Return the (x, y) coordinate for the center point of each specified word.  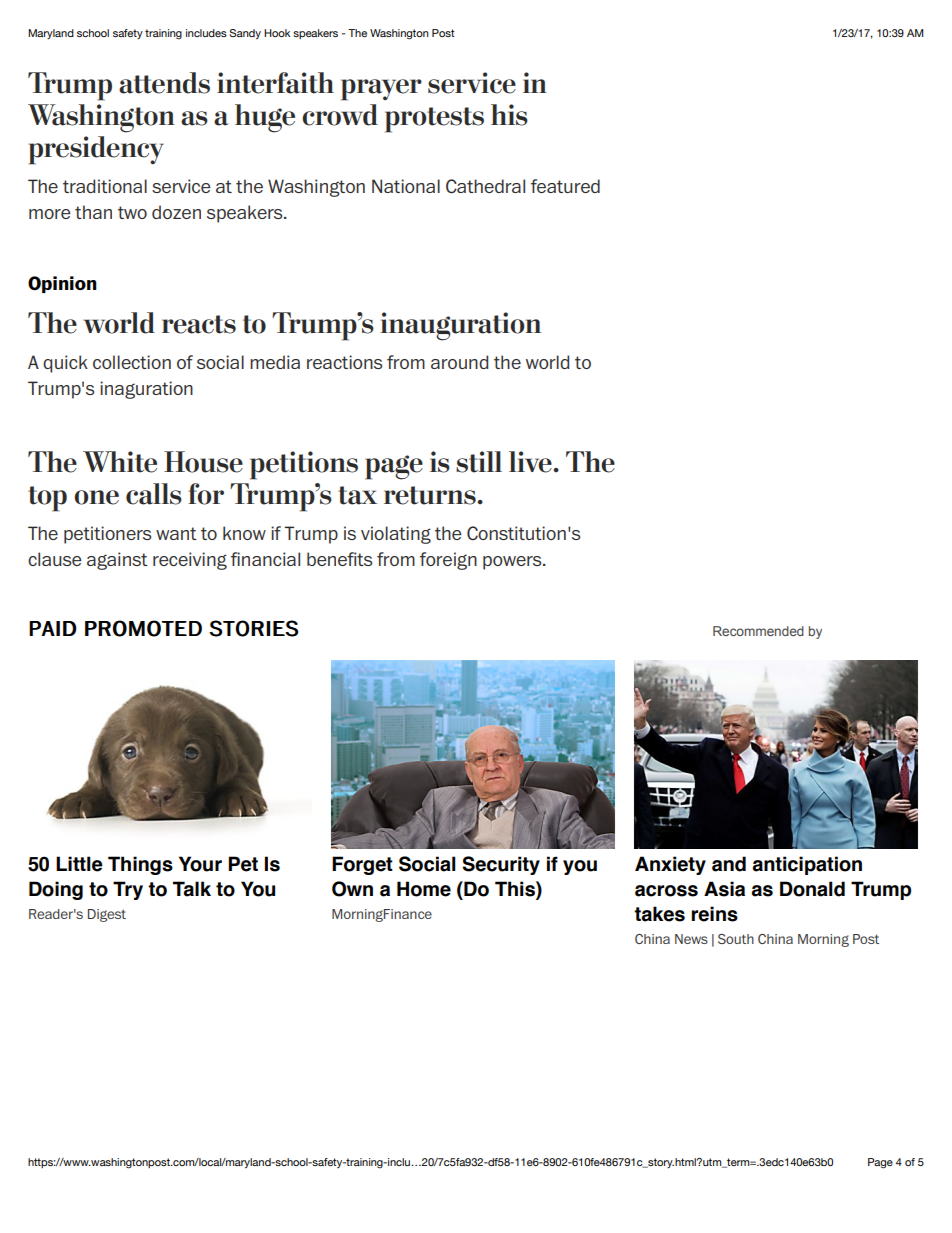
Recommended (758, 631)
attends (164, 83)
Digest (107, 915)
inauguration (460, 326)
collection (132, 362)
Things (140, 865)
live (530, 462)
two (132, 212)
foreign (448, 561)
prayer (381, 90)
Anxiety (670, 865)
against (117, 561)
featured (565, 186)
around (459, 362)
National (406, 186)
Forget (362, 865)
